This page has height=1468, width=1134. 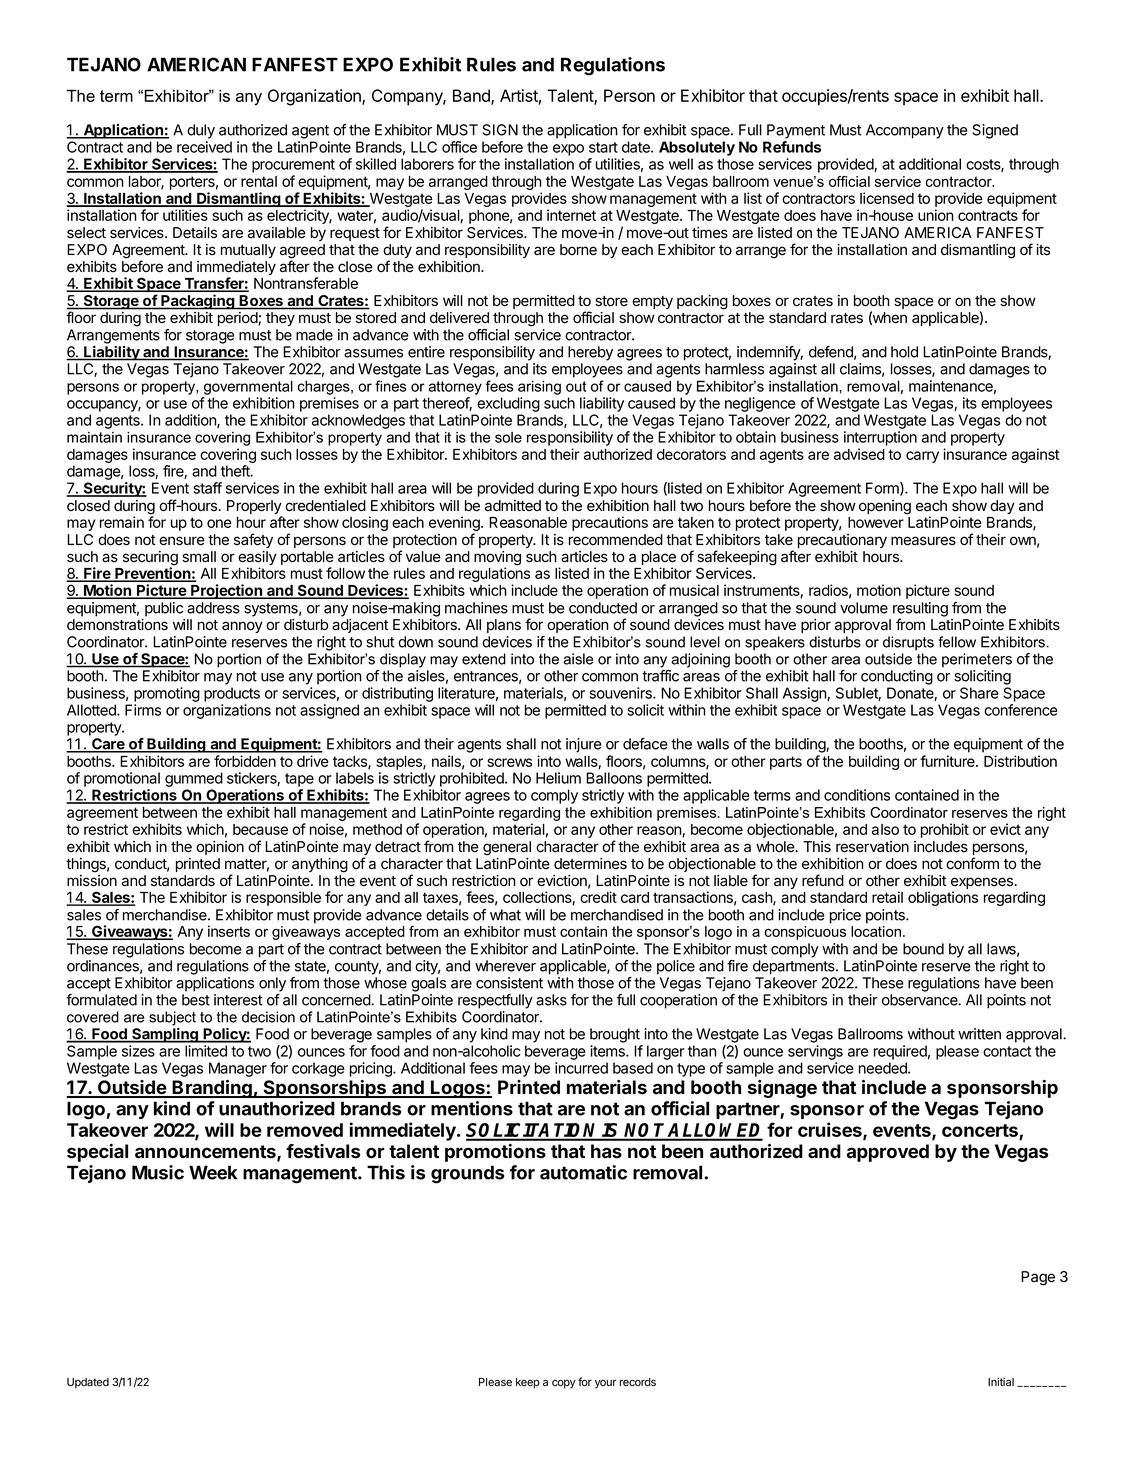 I want to click on start, so click(x=603, y=147).
